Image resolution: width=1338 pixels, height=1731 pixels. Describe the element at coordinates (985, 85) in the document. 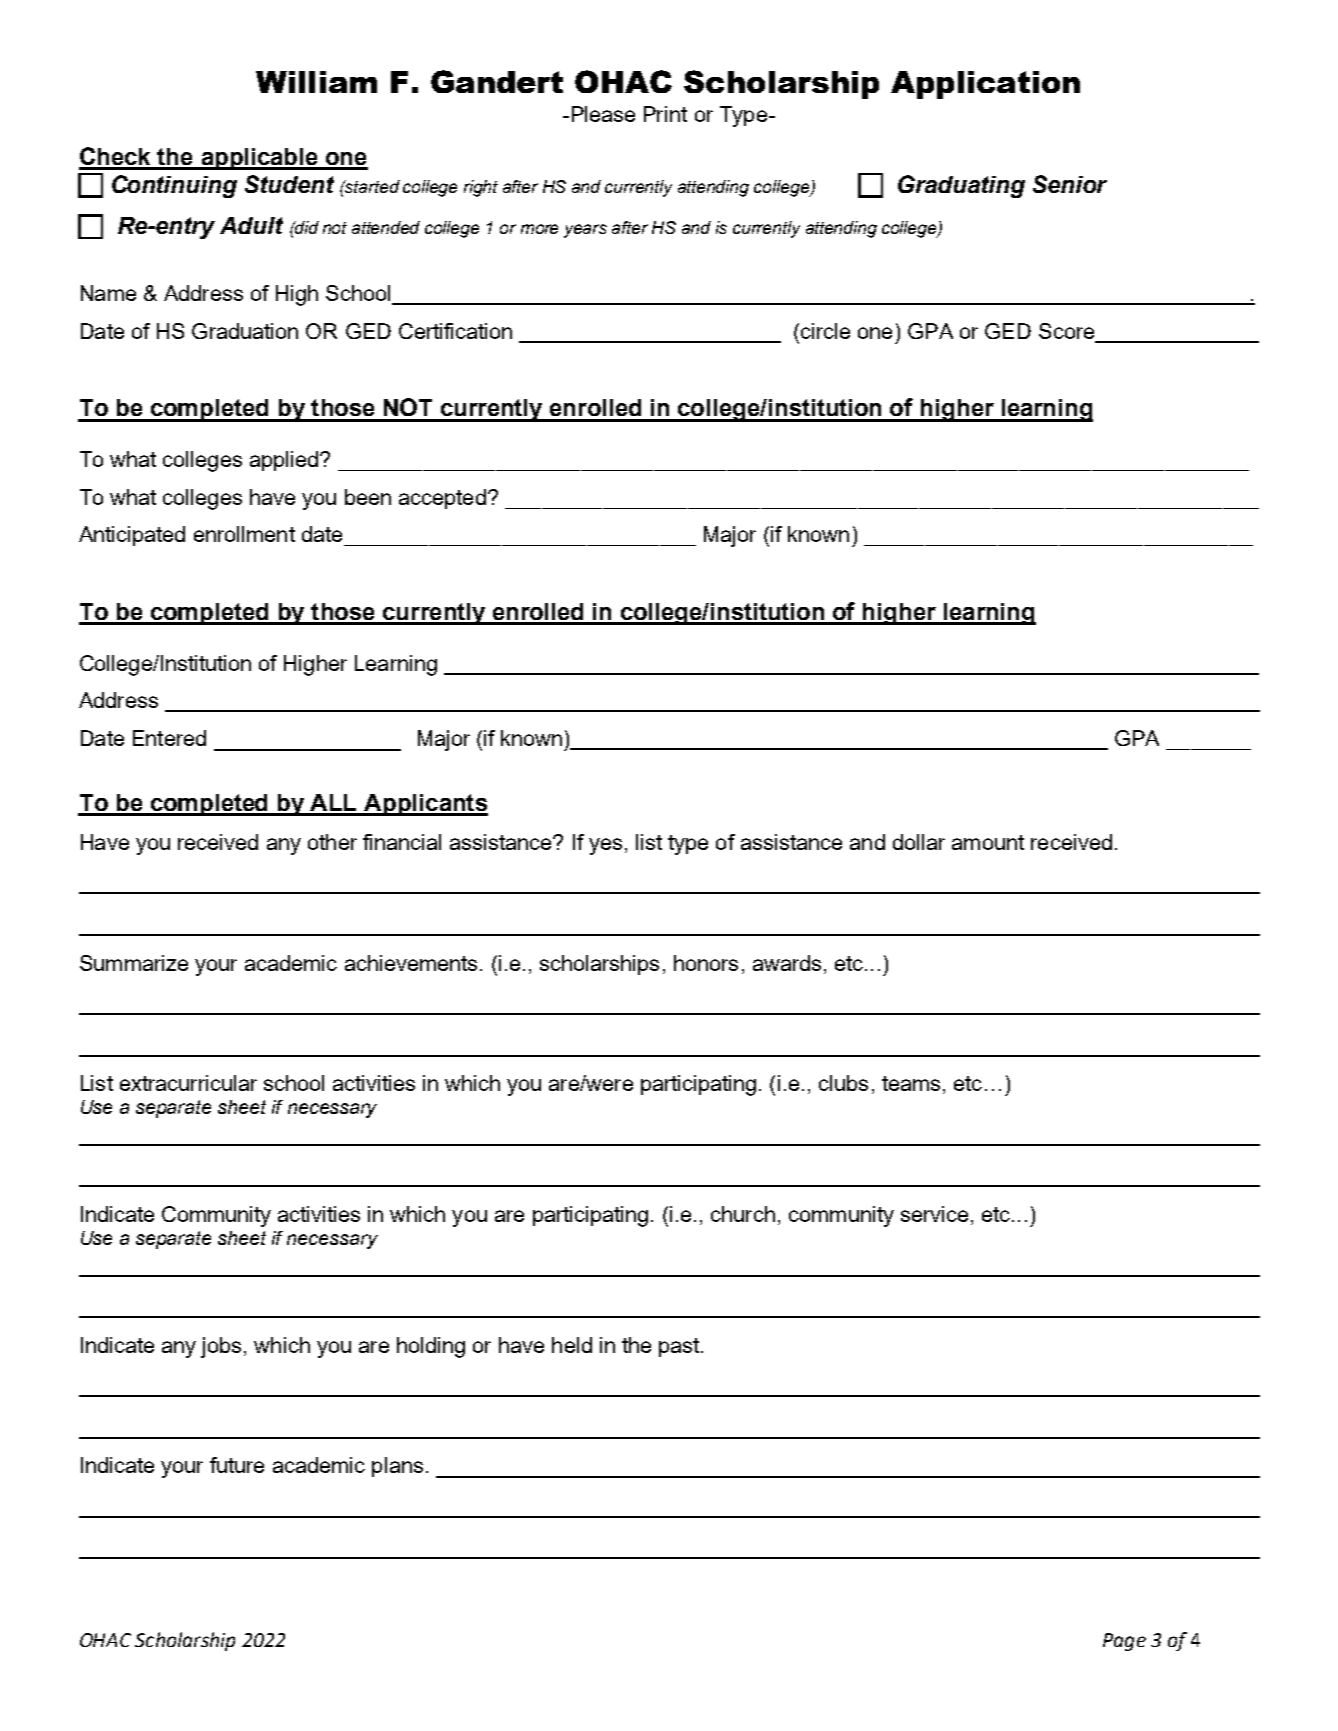

I see `Application` at that location.
